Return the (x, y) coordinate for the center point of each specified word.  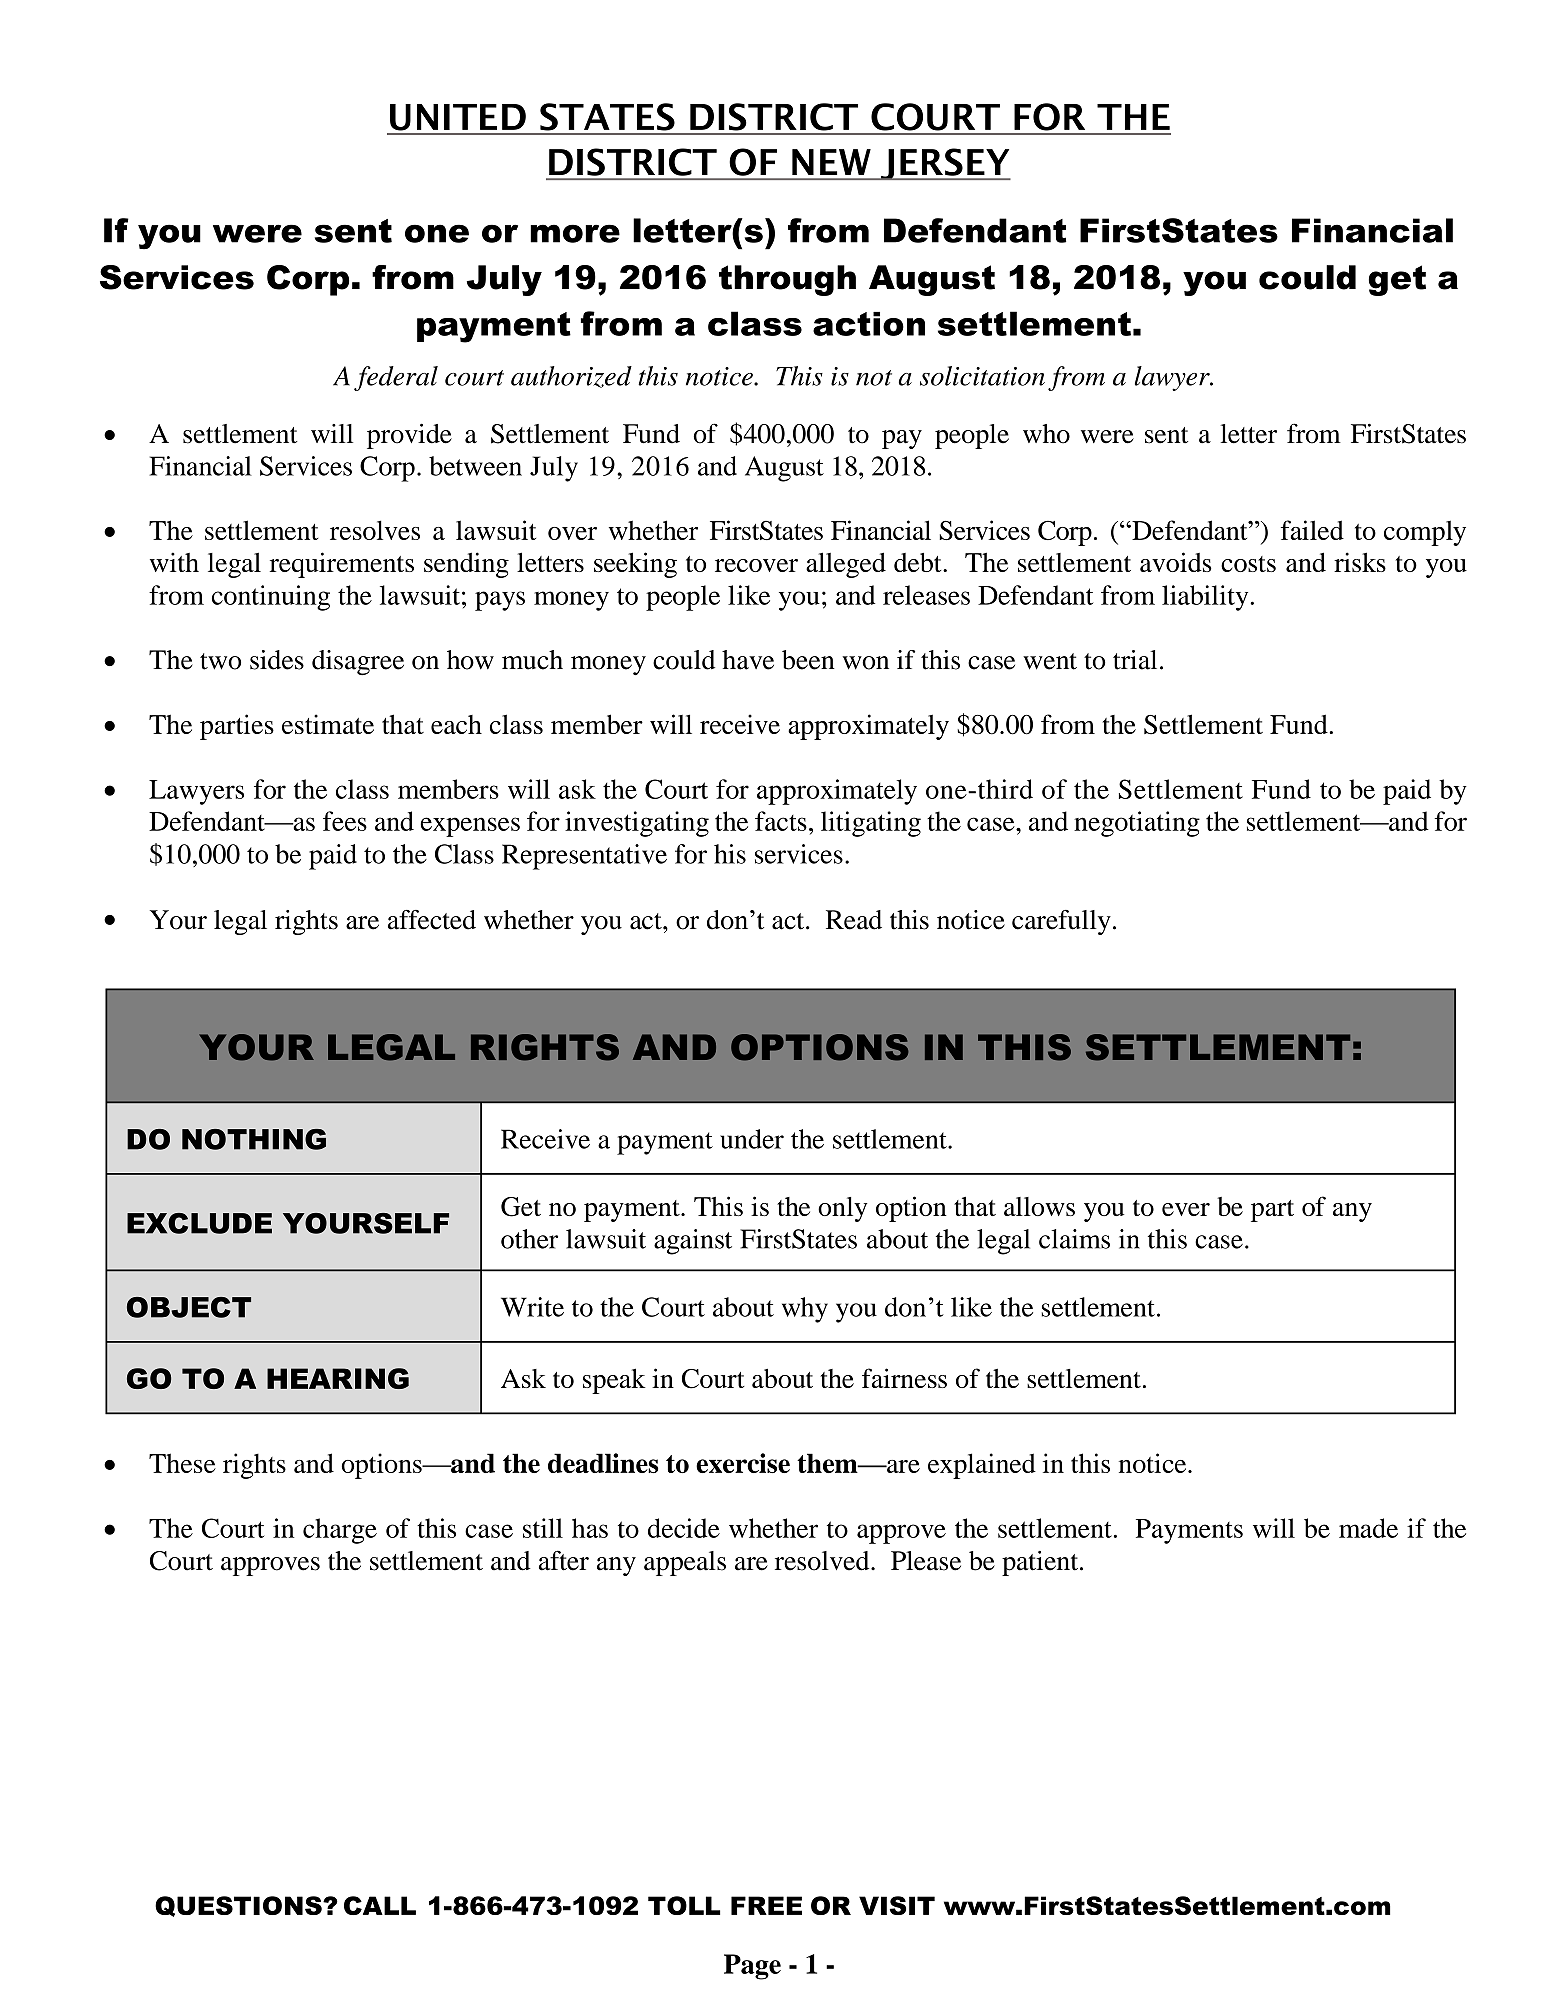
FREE (766, 1905)
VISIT (897, 1905)
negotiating (1137, 824)
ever (1186, 1209)
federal (396, 378)
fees (345, 821)
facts (781, 821)
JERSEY (945, 164)
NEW (831, 162)
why (805, 1310)
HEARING (338, 1378)
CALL (380, 1905)
